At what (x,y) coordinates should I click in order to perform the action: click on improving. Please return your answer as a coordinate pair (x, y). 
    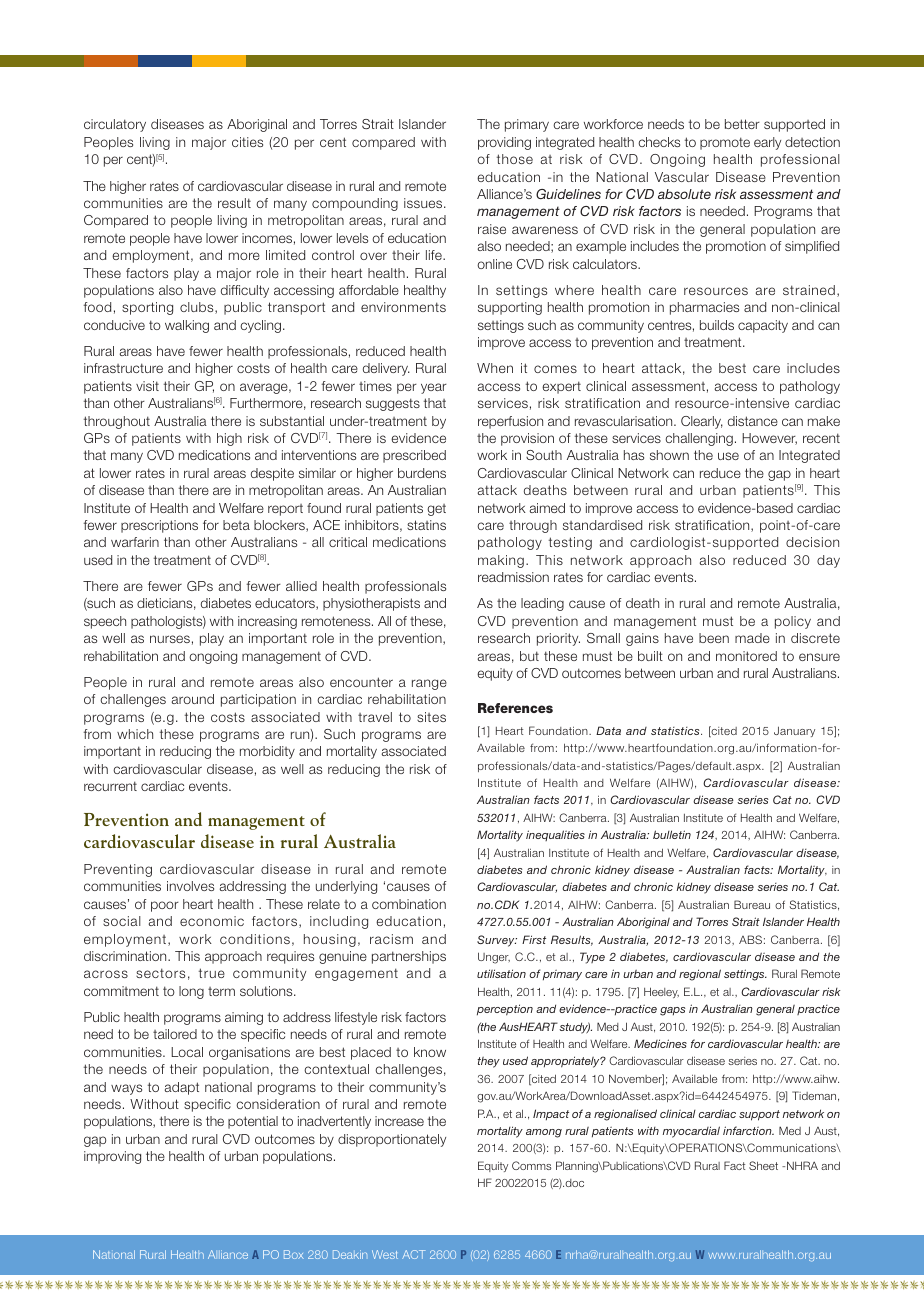
    Looking at the image, I should click on (112, 1157).
